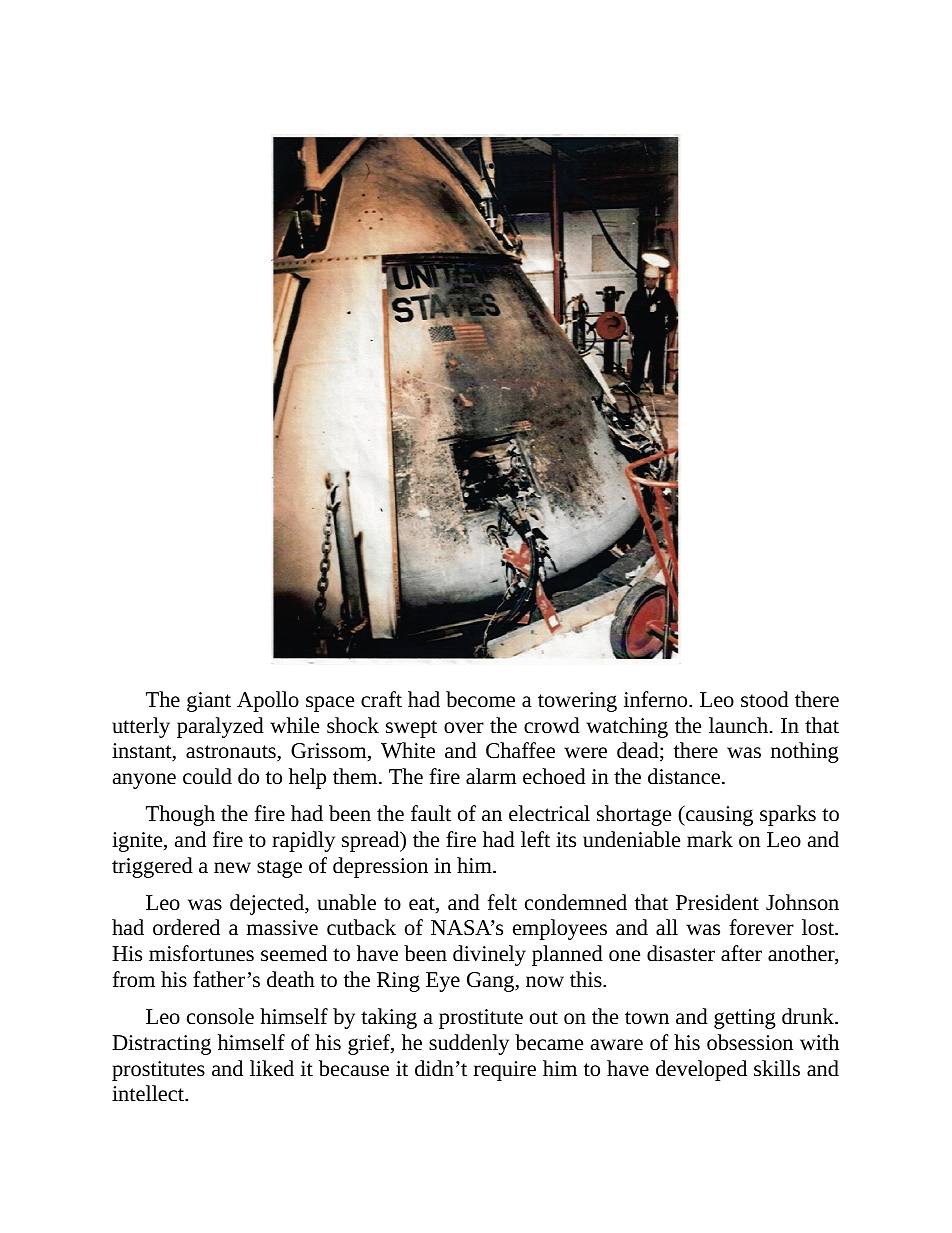 The image size is (952, 1233). I want to click on launch, so click(738, 725).
